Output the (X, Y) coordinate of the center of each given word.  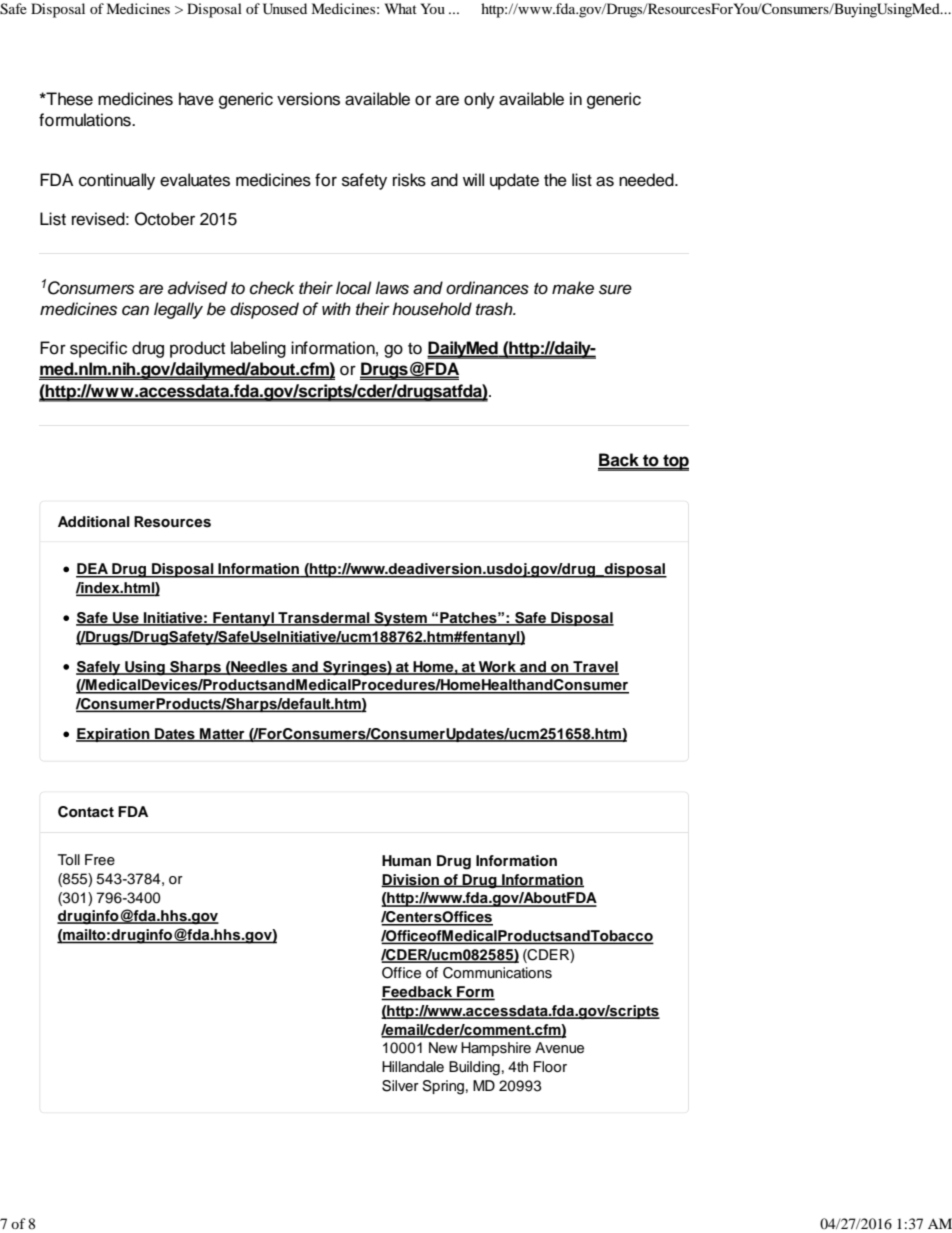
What (401, 8)
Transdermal (324, 619)
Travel (595, 667)
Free (100, 860)
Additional (94, 522)
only (479, 100)
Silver (400, 1086)
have (196, 99)
